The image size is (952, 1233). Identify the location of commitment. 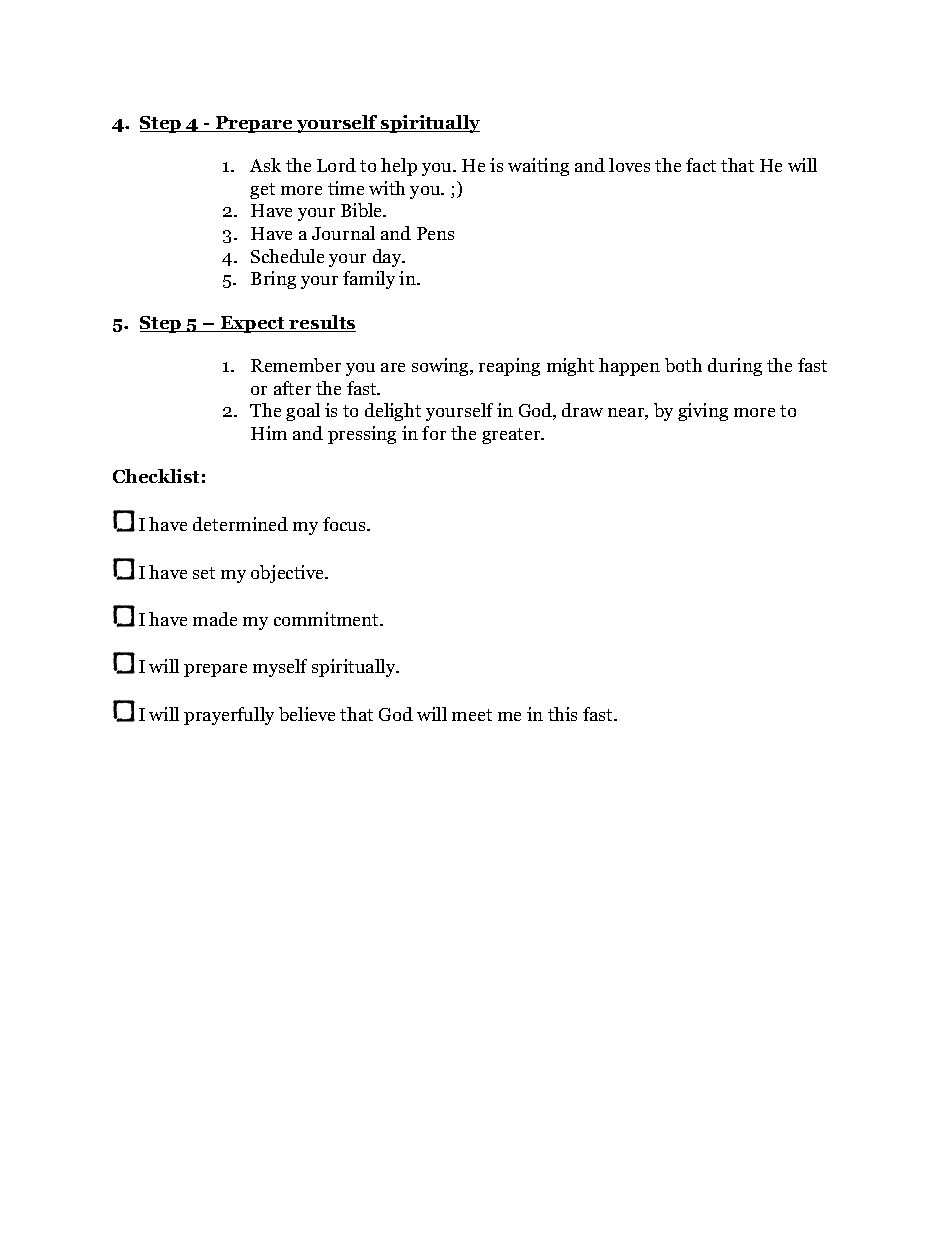
(328, 619).
